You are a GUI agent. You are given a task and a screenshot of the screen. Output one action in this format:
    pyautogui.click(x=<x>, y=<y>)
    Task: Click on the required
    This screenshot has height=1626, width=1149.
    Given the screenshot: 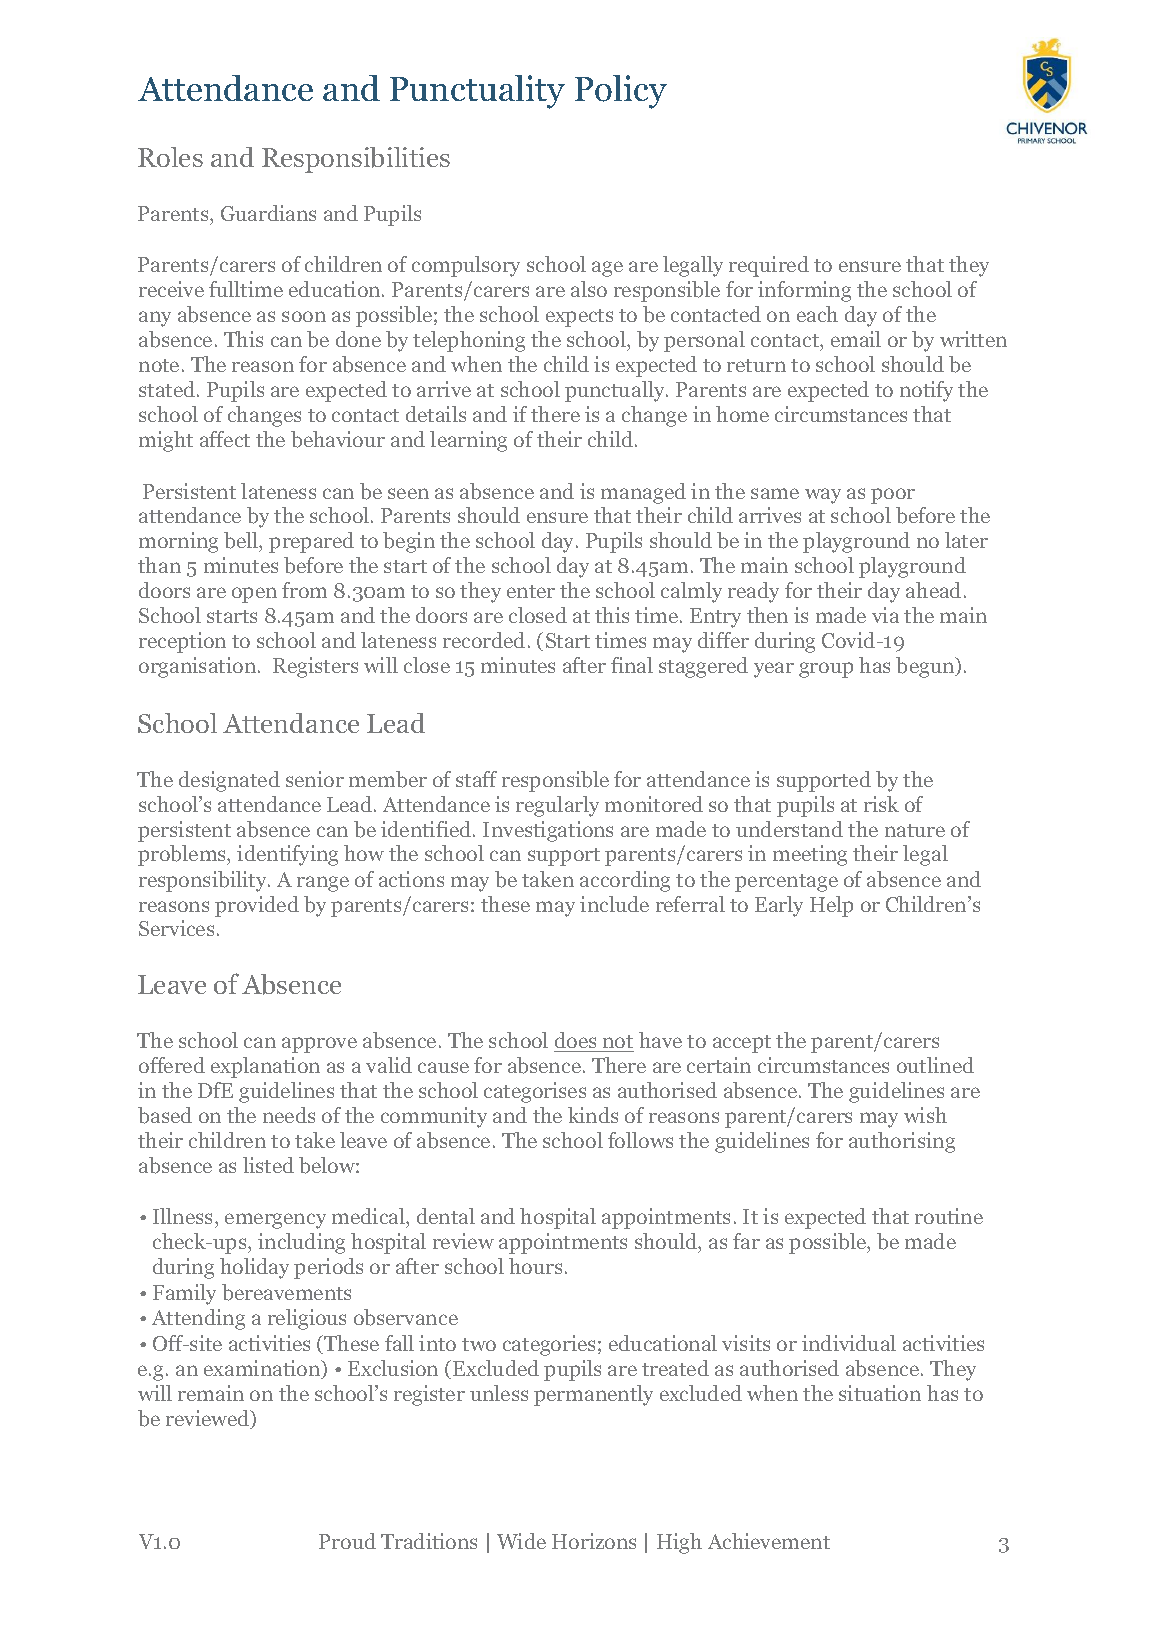 What is the action you would take?
    pyautogui.click(x=769, y=266)
